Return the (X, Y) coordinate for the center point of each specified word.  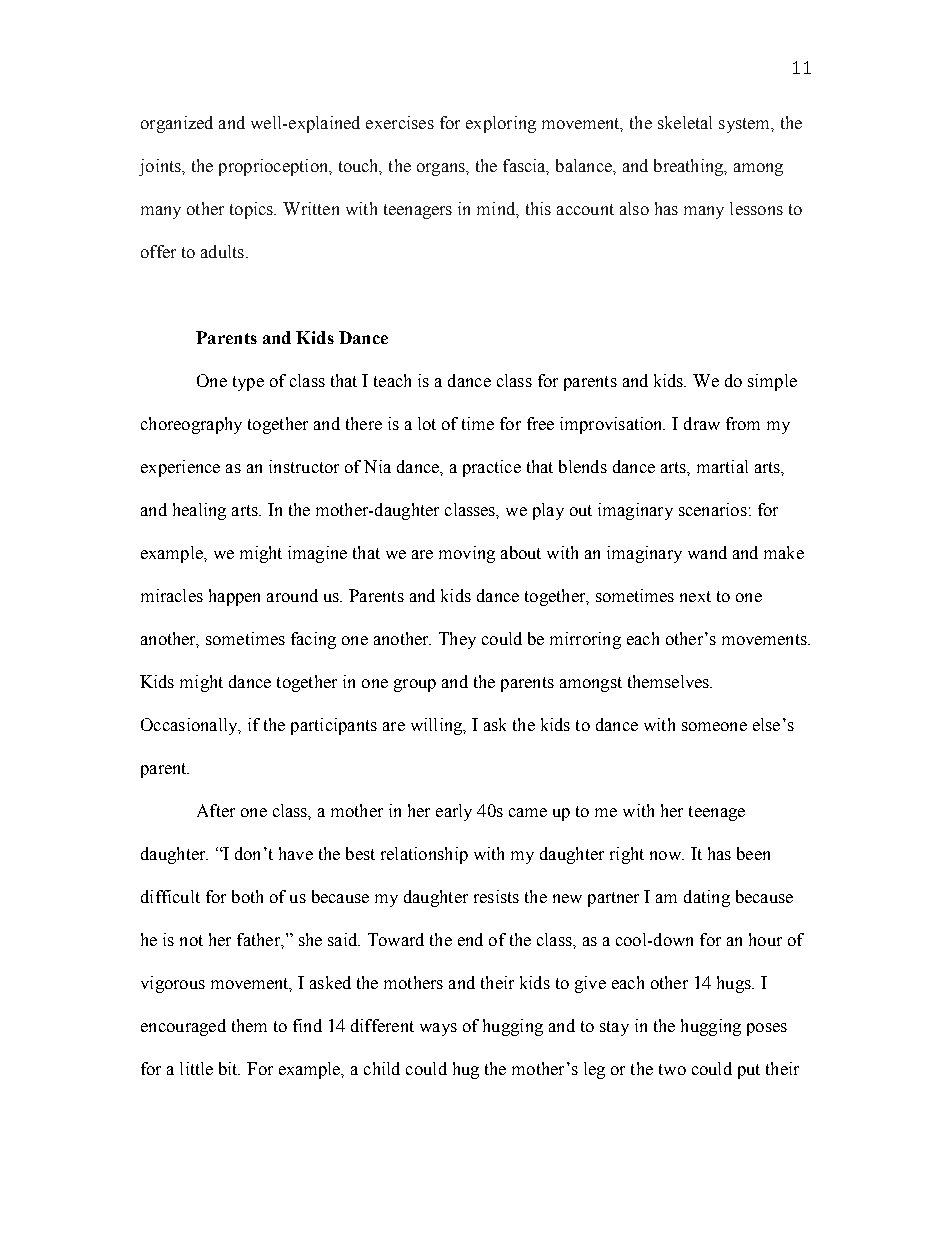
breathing (690, 167)
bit (229, 1068)
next (695, 596)
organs (442, 169)
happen (234, 597)
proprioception (275, 167)
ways (438, 1029)
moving (467, 554)
